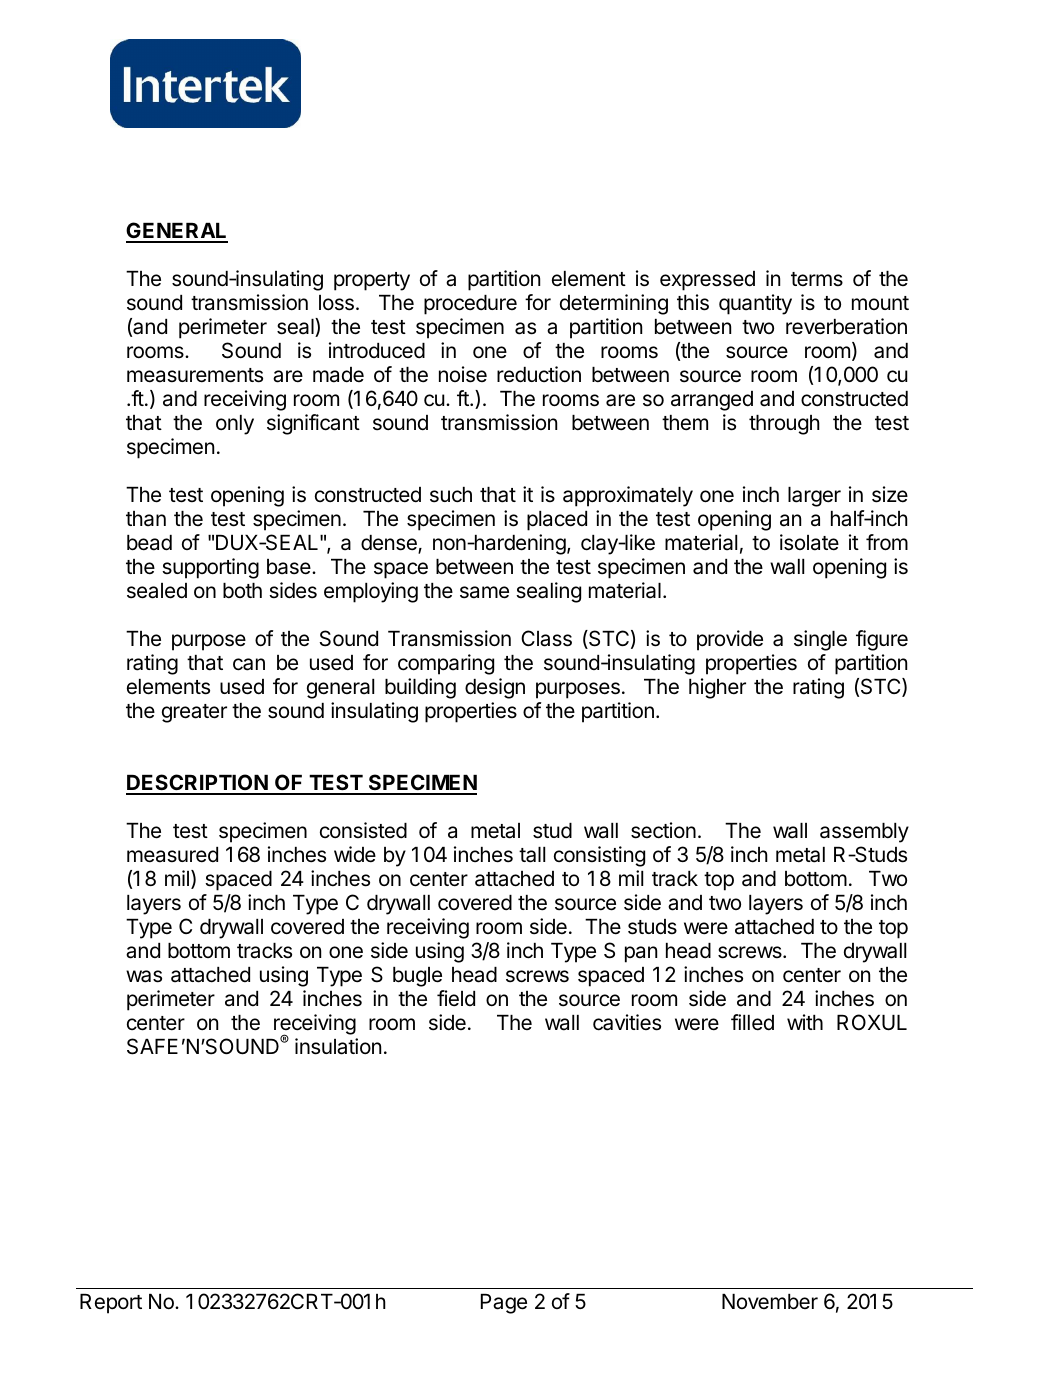  Describe the element at coordinates (532, 855) in the document. I see `tall` at that location.
